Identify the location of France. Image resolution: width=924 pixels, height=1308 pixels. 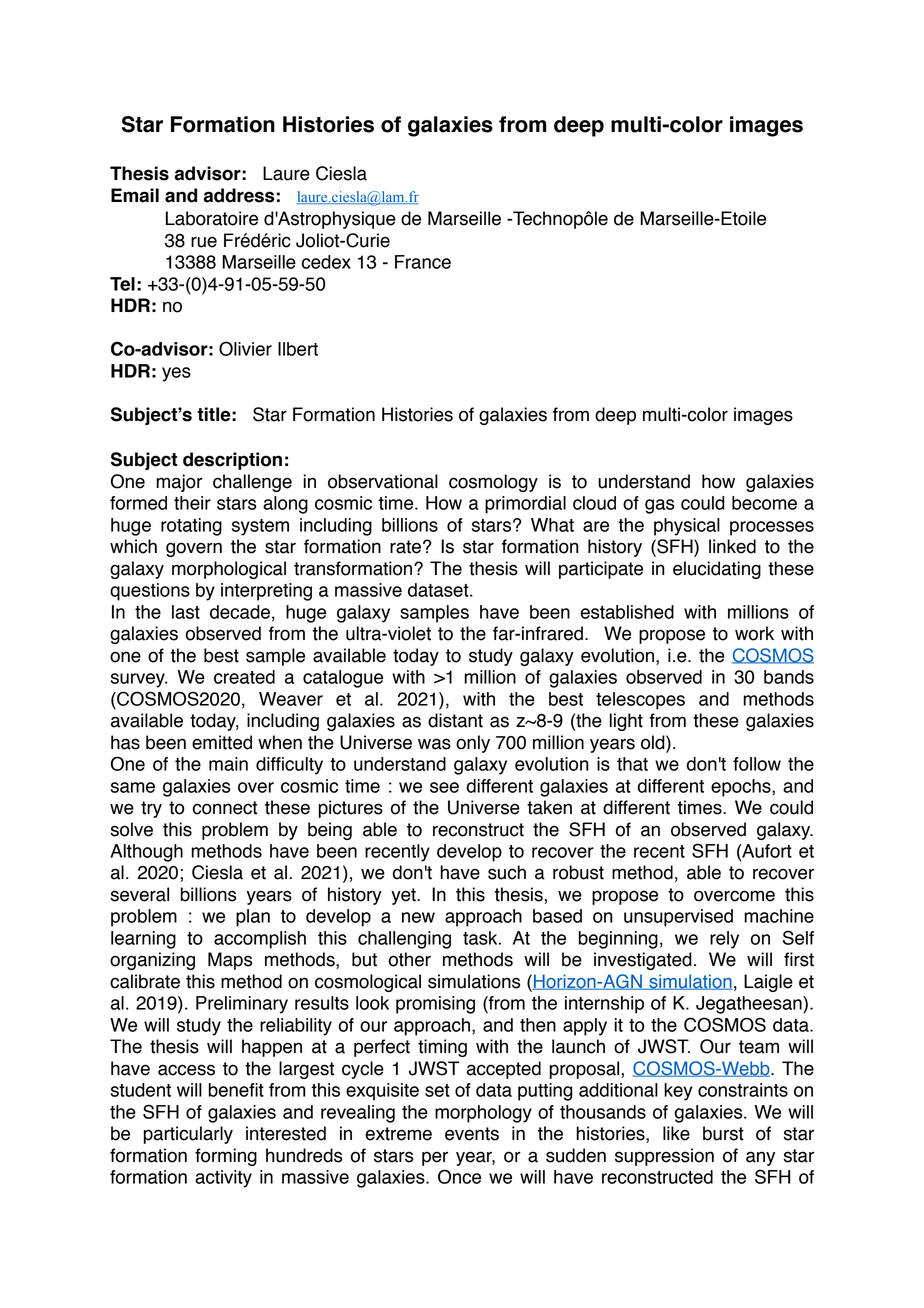
(423, 262).
